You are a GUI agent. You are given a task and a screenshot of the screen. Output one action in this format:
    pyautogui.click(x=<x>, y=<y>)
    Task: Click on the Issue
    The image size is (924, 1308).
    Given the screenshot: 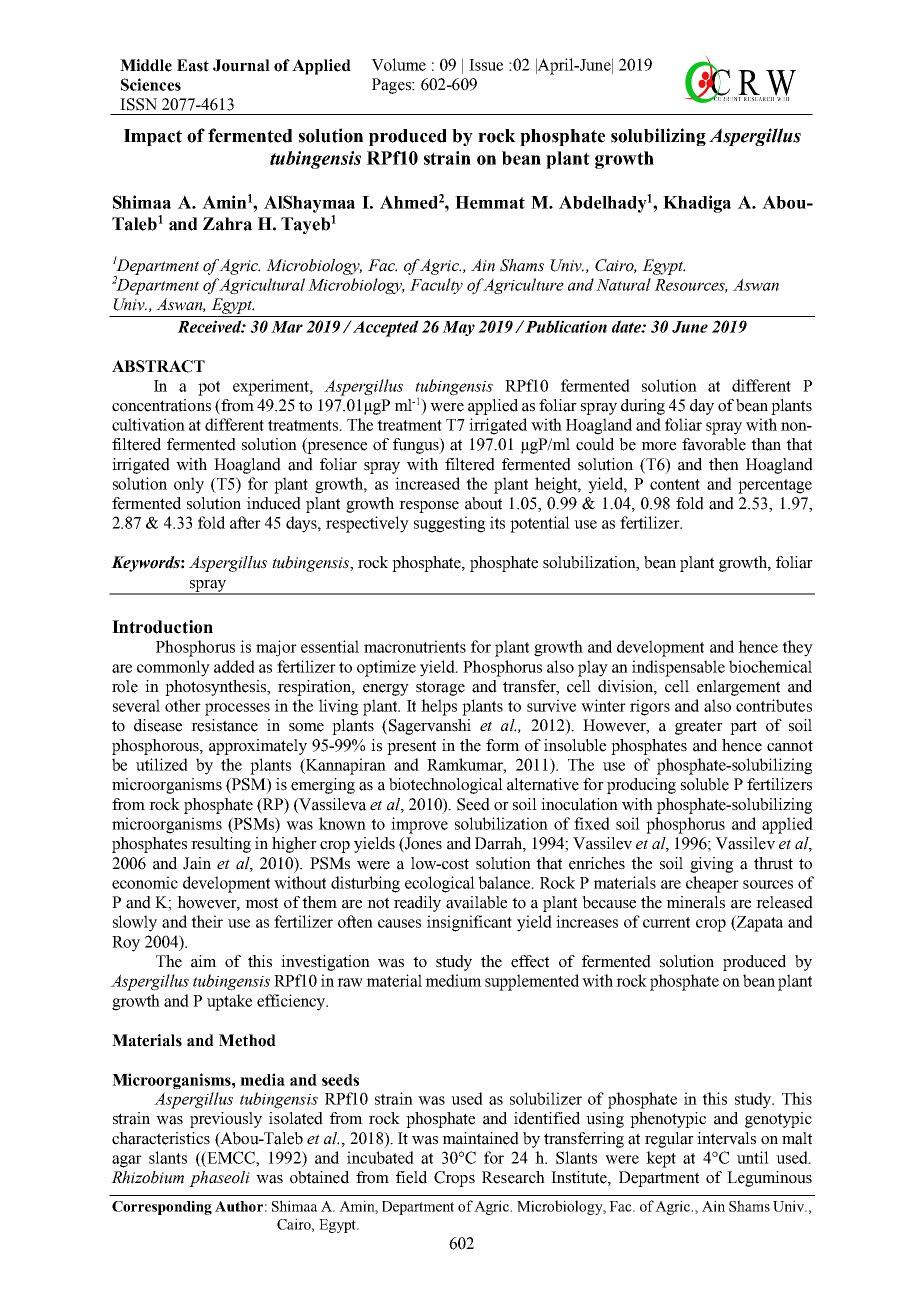 What is the action you would take?
    pyautogui.click(x=486, y=65)
